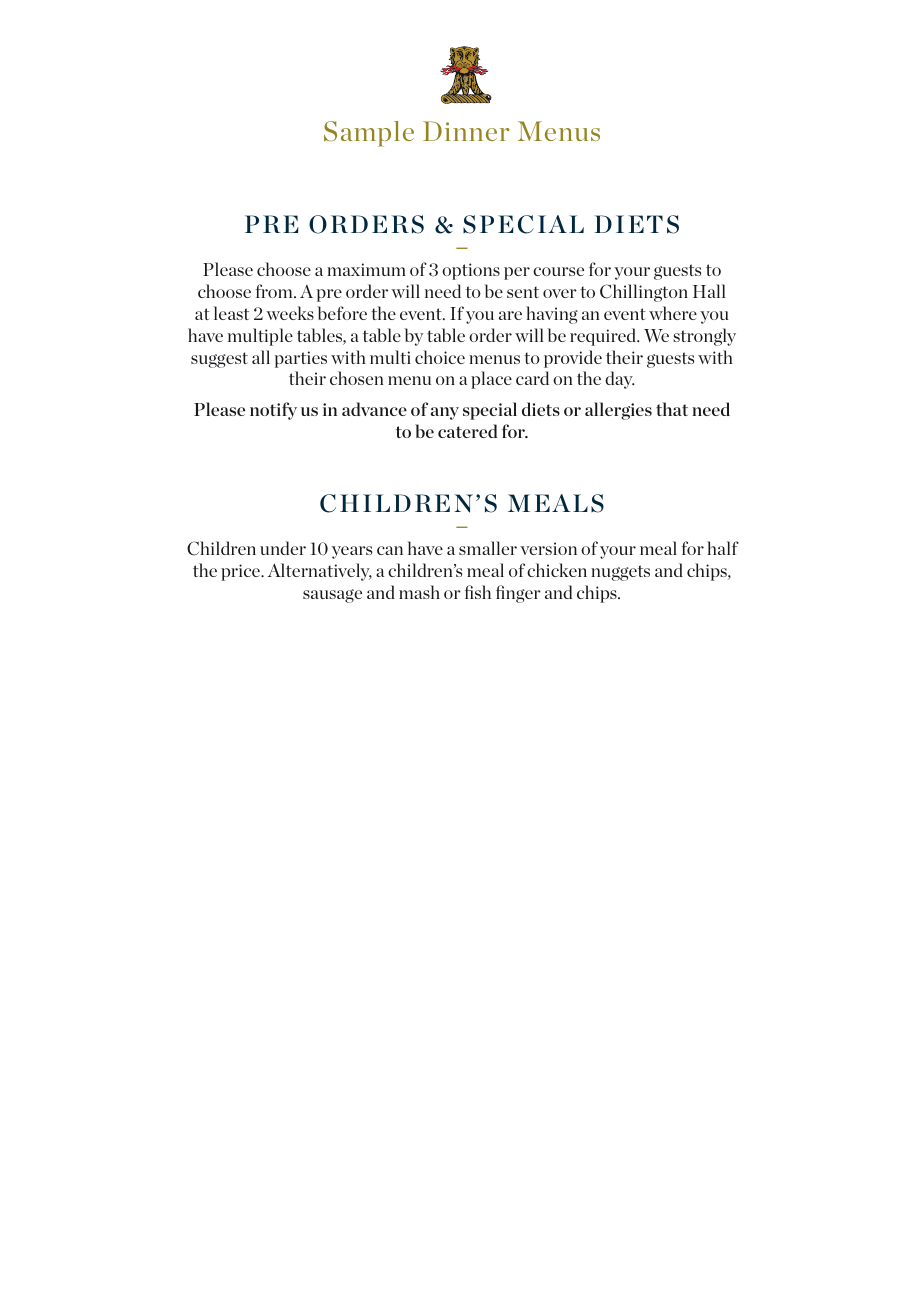 The image size is (924, 1308). Describe the element at coordinates (369, 134) in the screenshot. I see `Sample` at that location.
